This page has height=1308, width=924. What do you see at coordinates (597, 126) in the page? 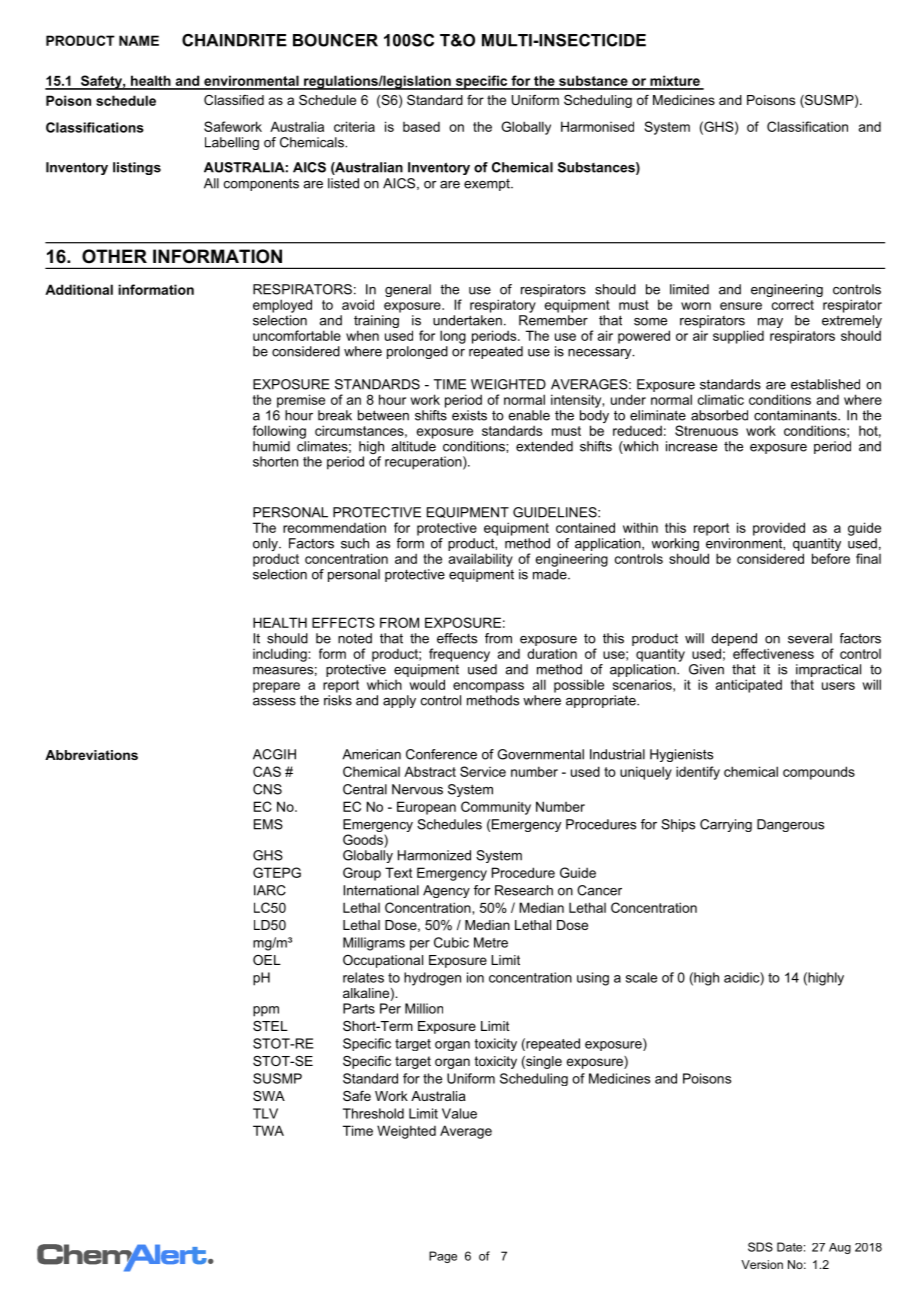
I see `Harmonised` at bounding box center [597, 126].
